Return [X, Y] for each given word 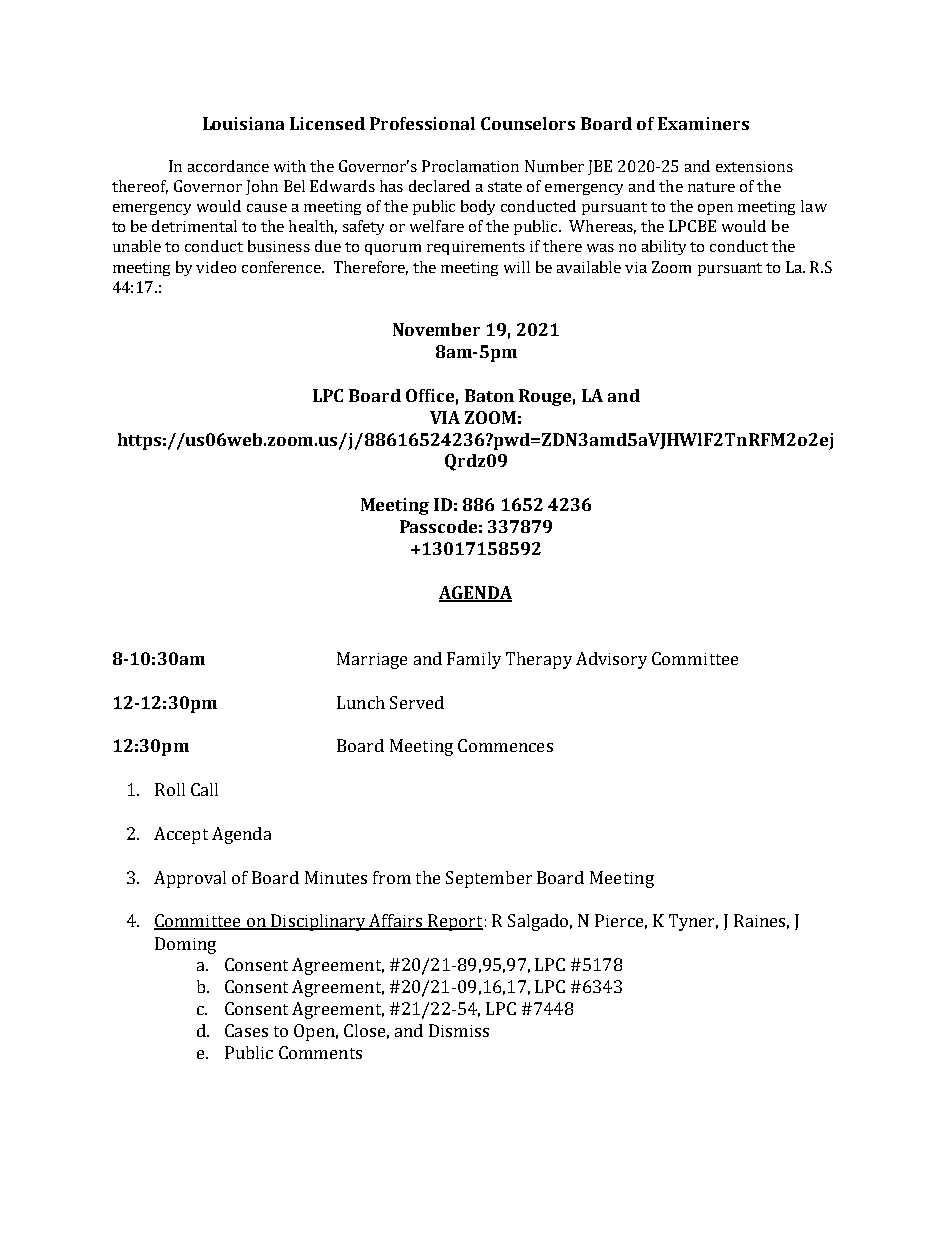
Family [474, 660]
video [216, 267]
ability [664, 247]
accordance [228, 166]
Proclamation [470, 166]
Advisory [611, 660]
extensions [754, 166]
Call [204, 789]
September [489, 879]
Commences [505, 745]
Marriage [372, 660]
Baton [489, 395]
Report [454, 922]
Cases [246, 1030]
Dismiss [459, 1030]
